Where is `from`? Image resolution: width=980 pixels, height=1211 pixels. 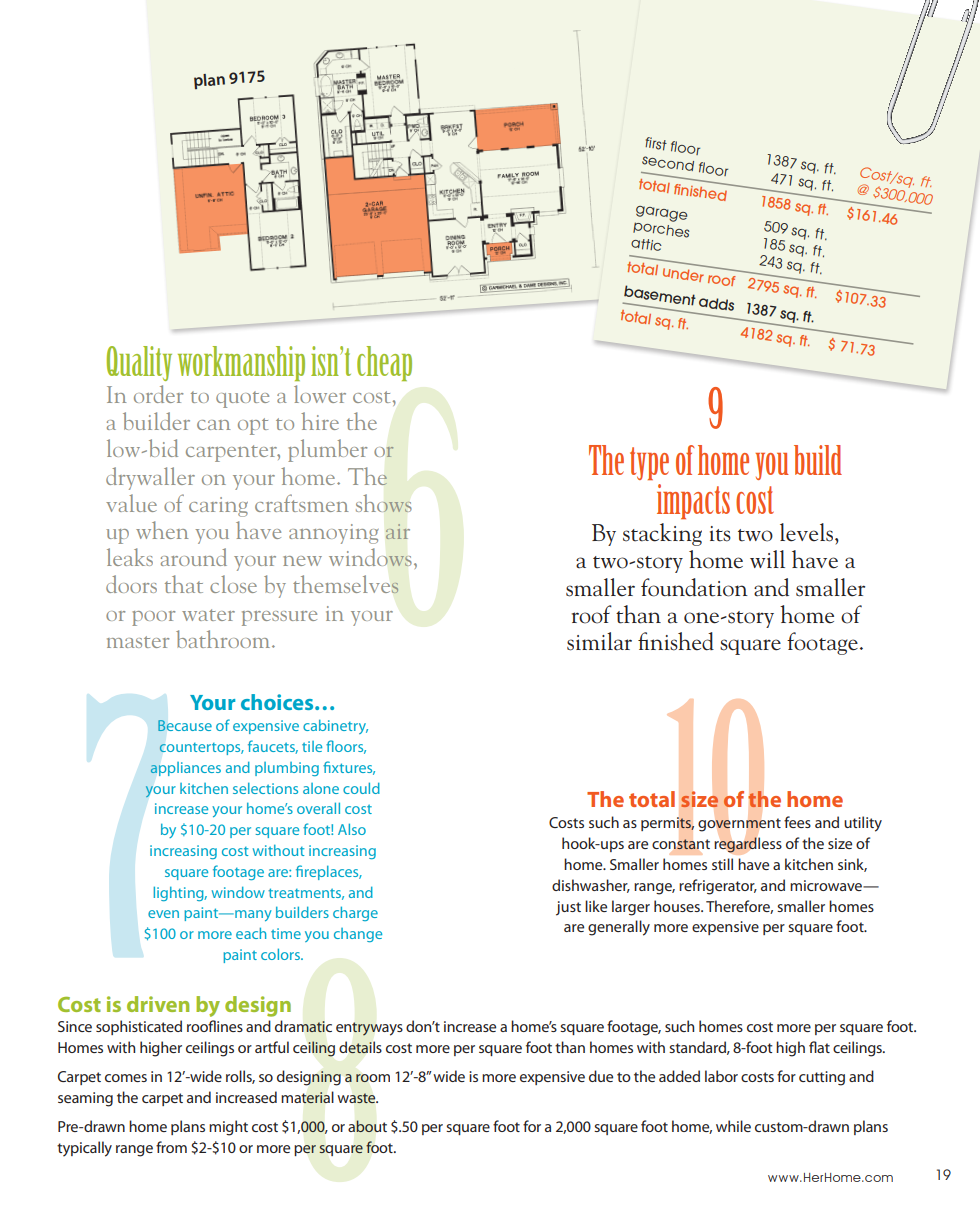 from is located at coordinates (171, 1147).
